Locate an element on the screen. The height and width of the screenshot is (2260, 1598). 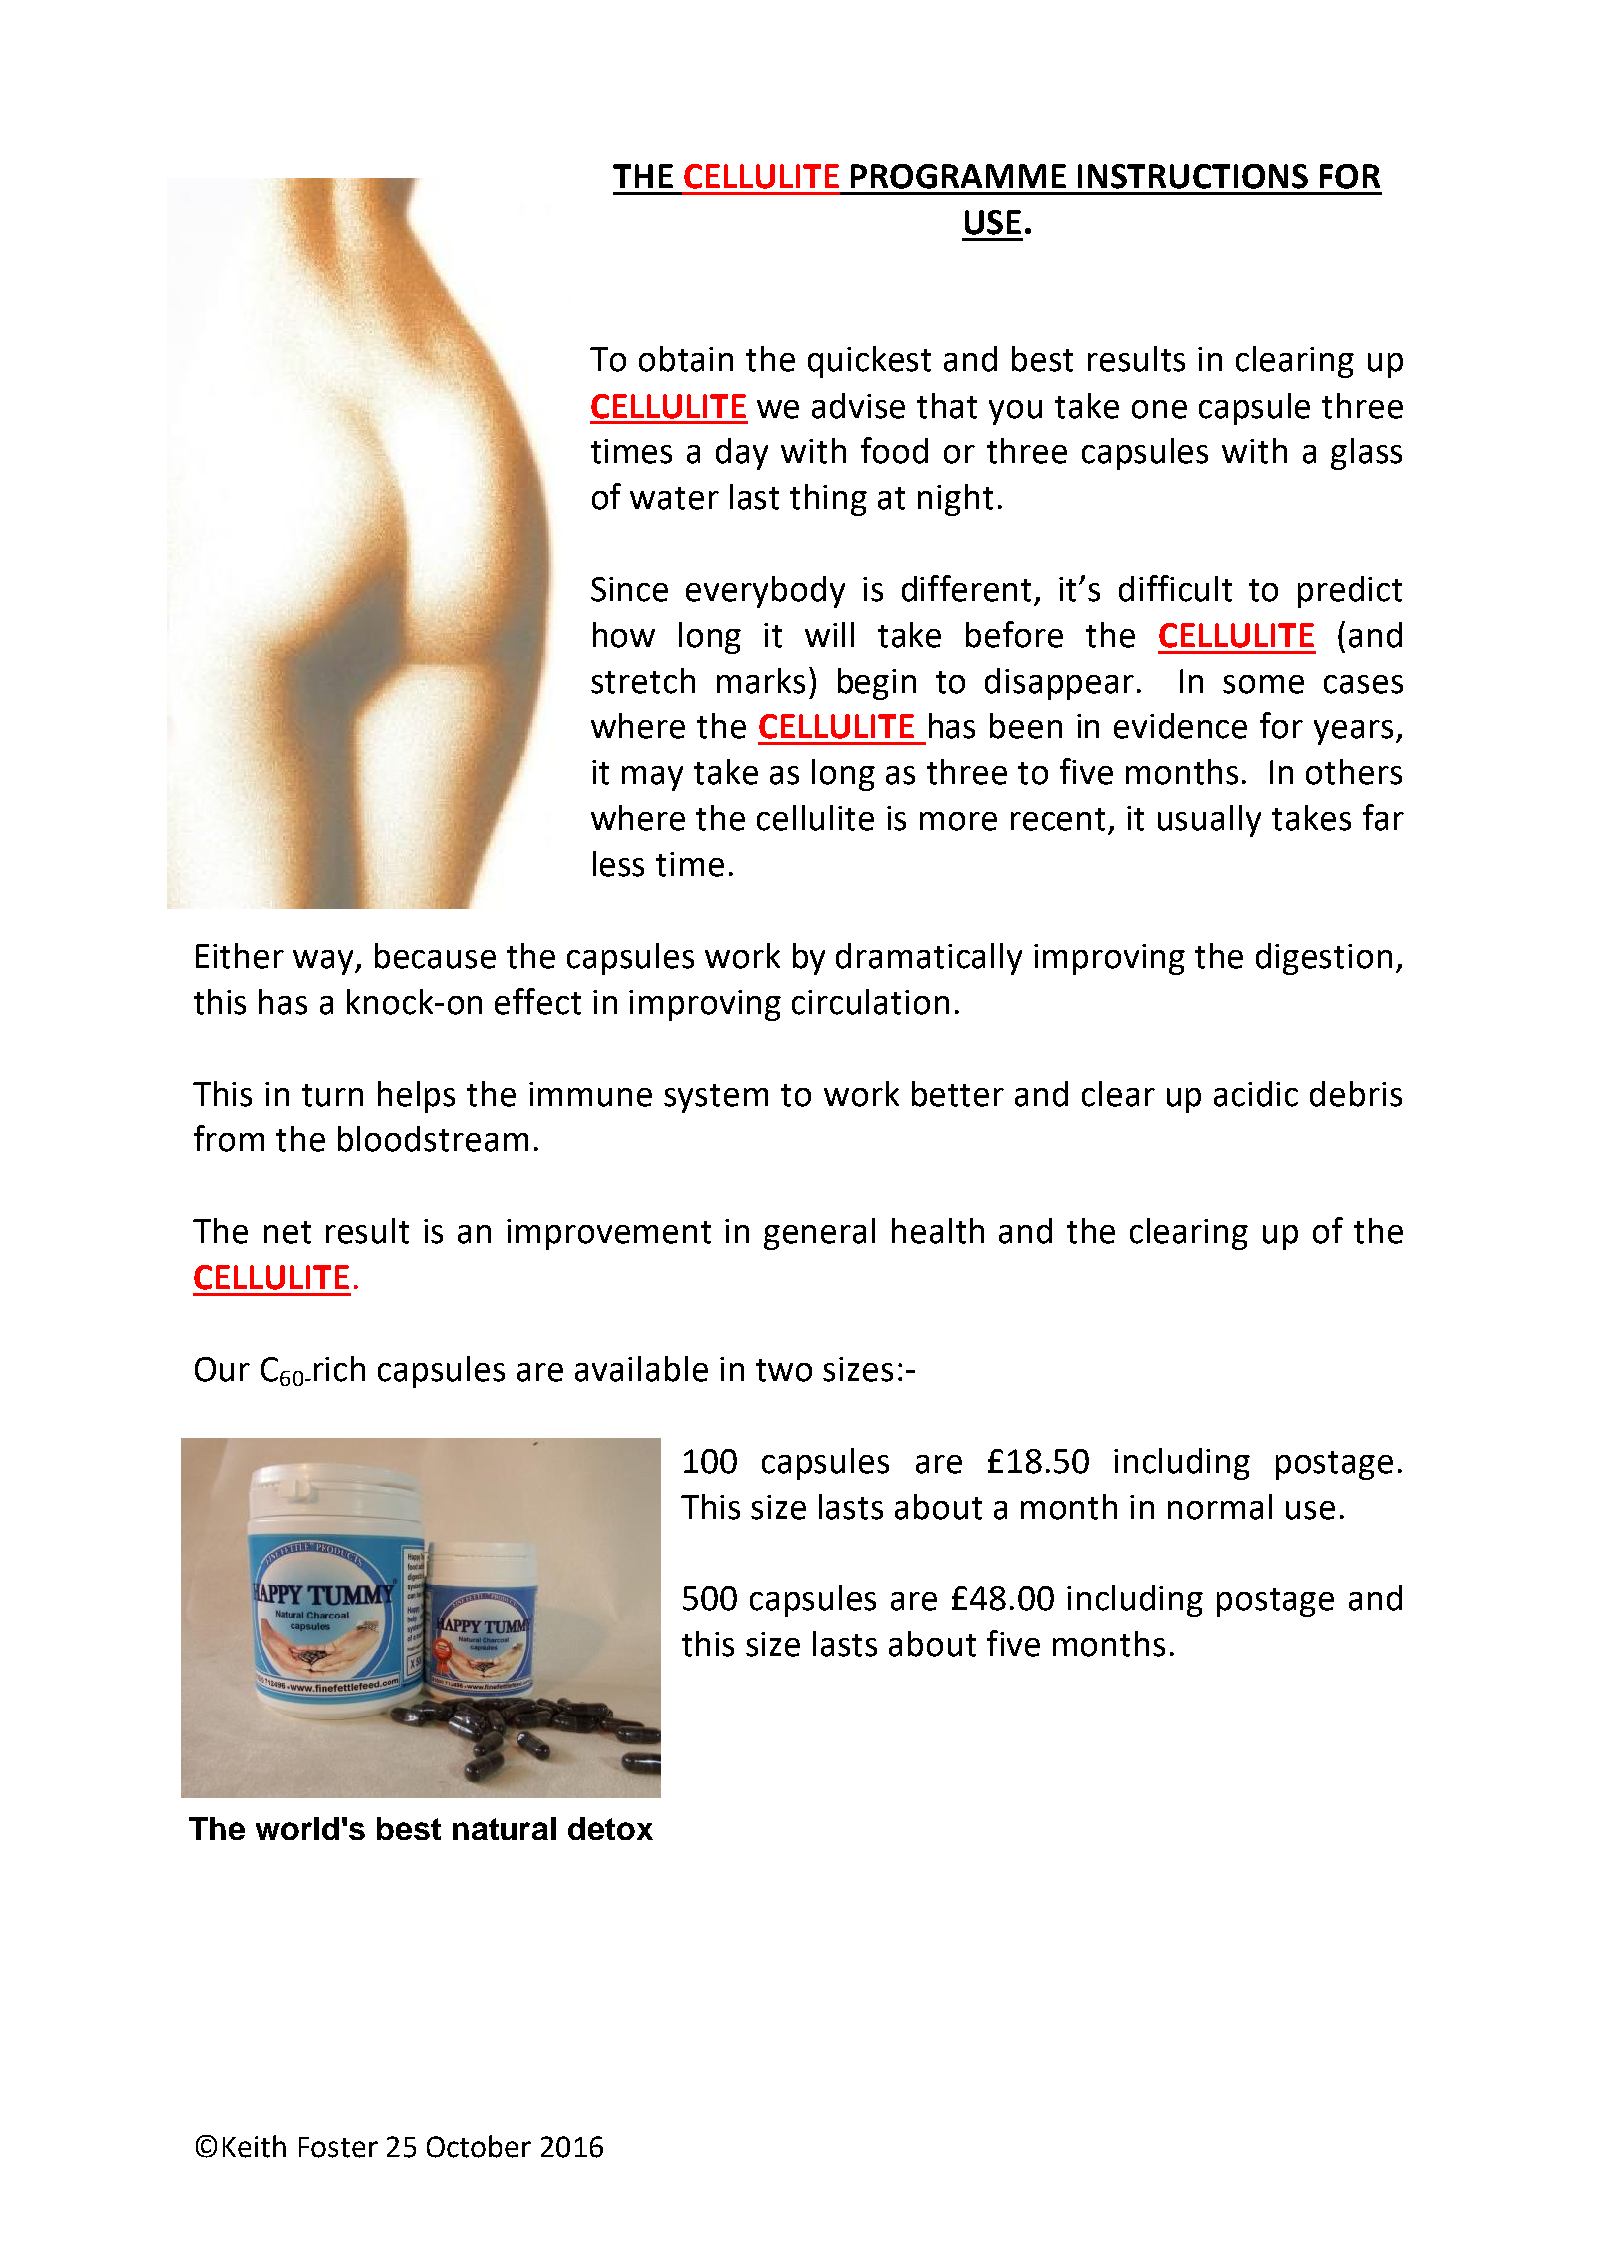
obtain is located at coordinates (686, 359).
